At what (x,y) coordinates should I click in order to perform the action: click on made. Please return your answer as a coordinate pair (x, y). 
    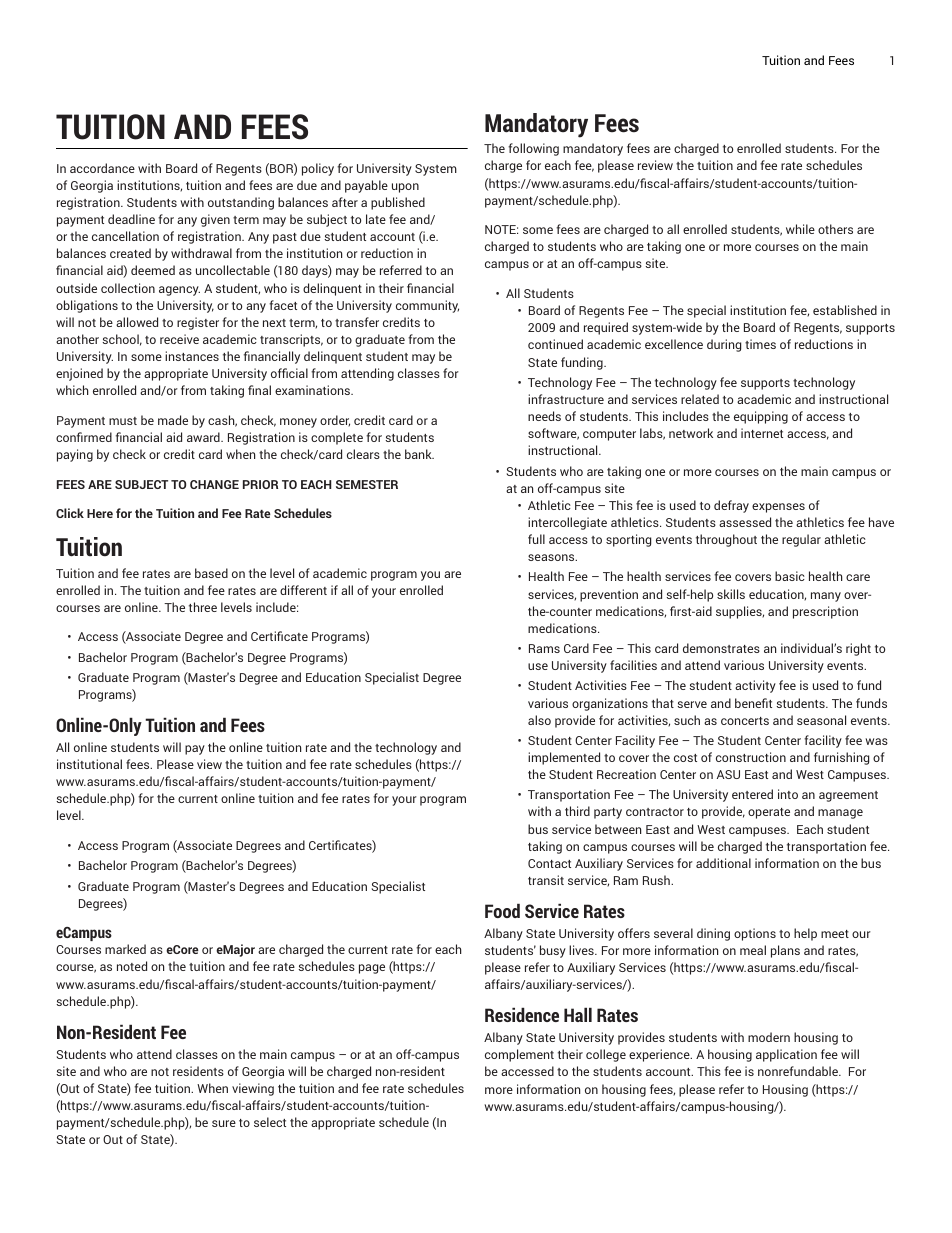
    Looking at the image, I should click on (173, 420).
